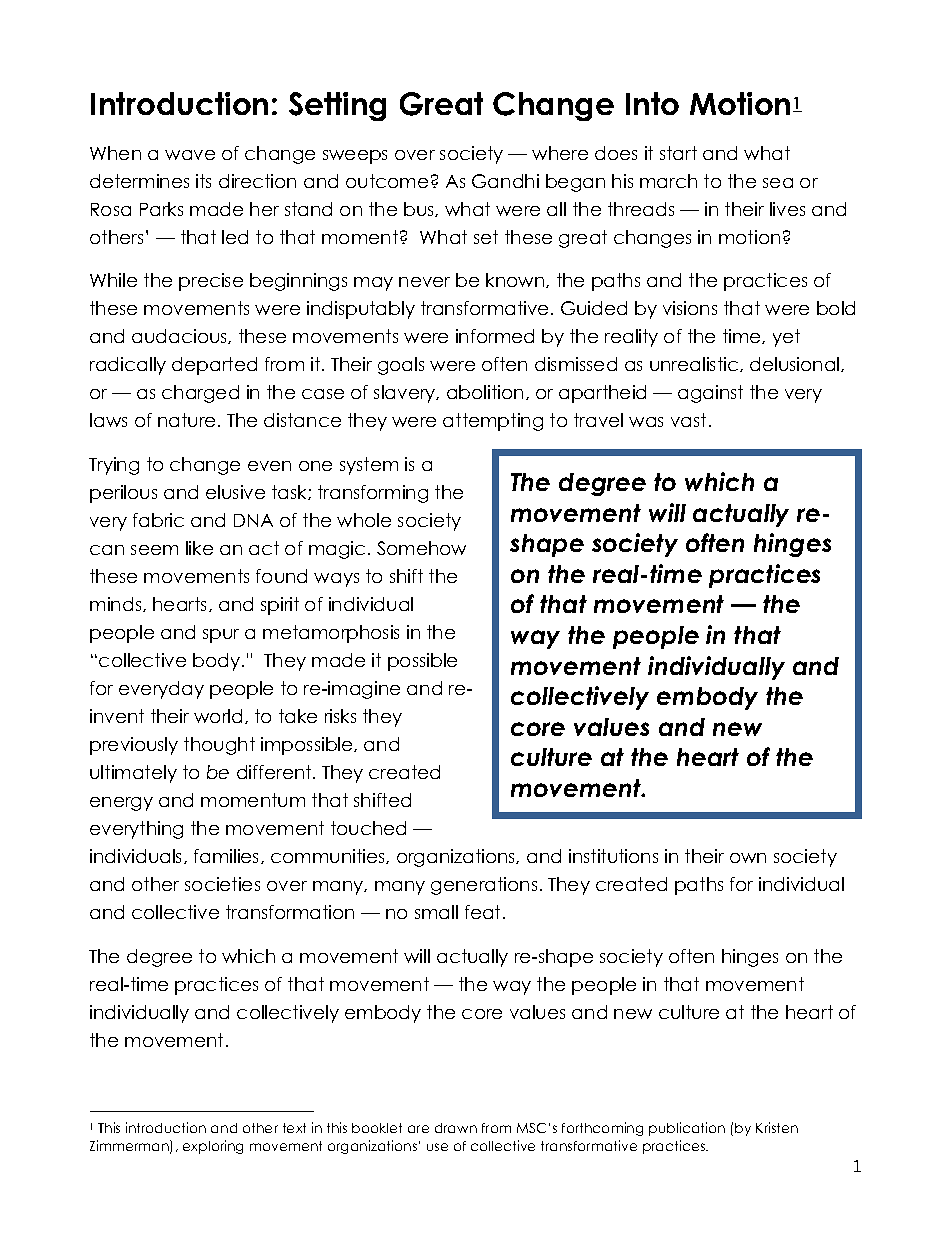  I want to click on Kristen, so click(777, 1127).
